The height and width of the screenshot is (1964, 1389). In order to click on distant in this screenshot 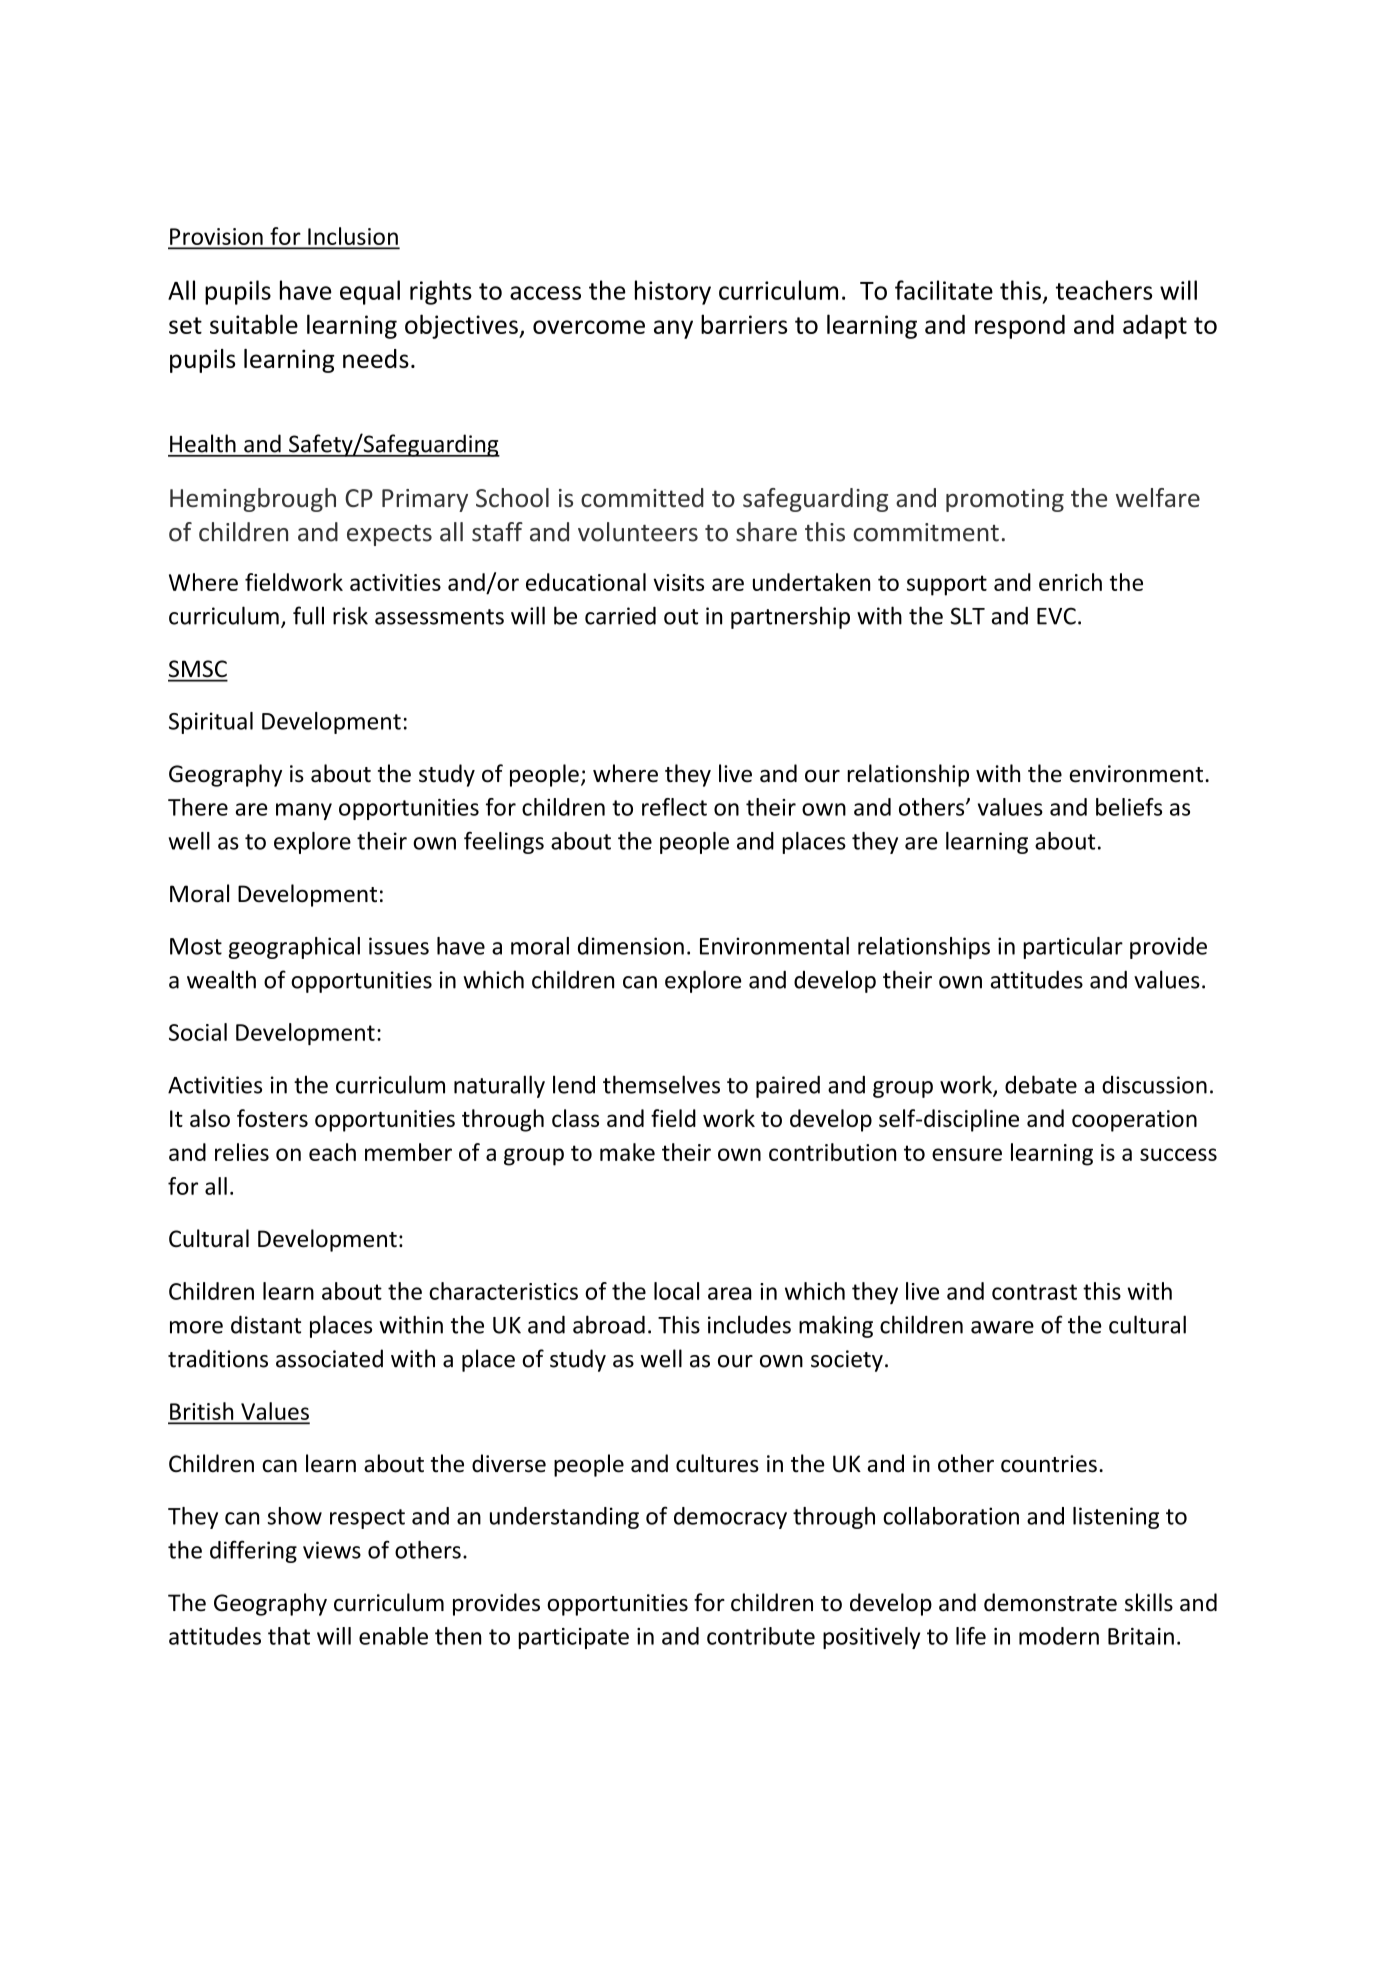, I will do `click(266, 1324)`.
